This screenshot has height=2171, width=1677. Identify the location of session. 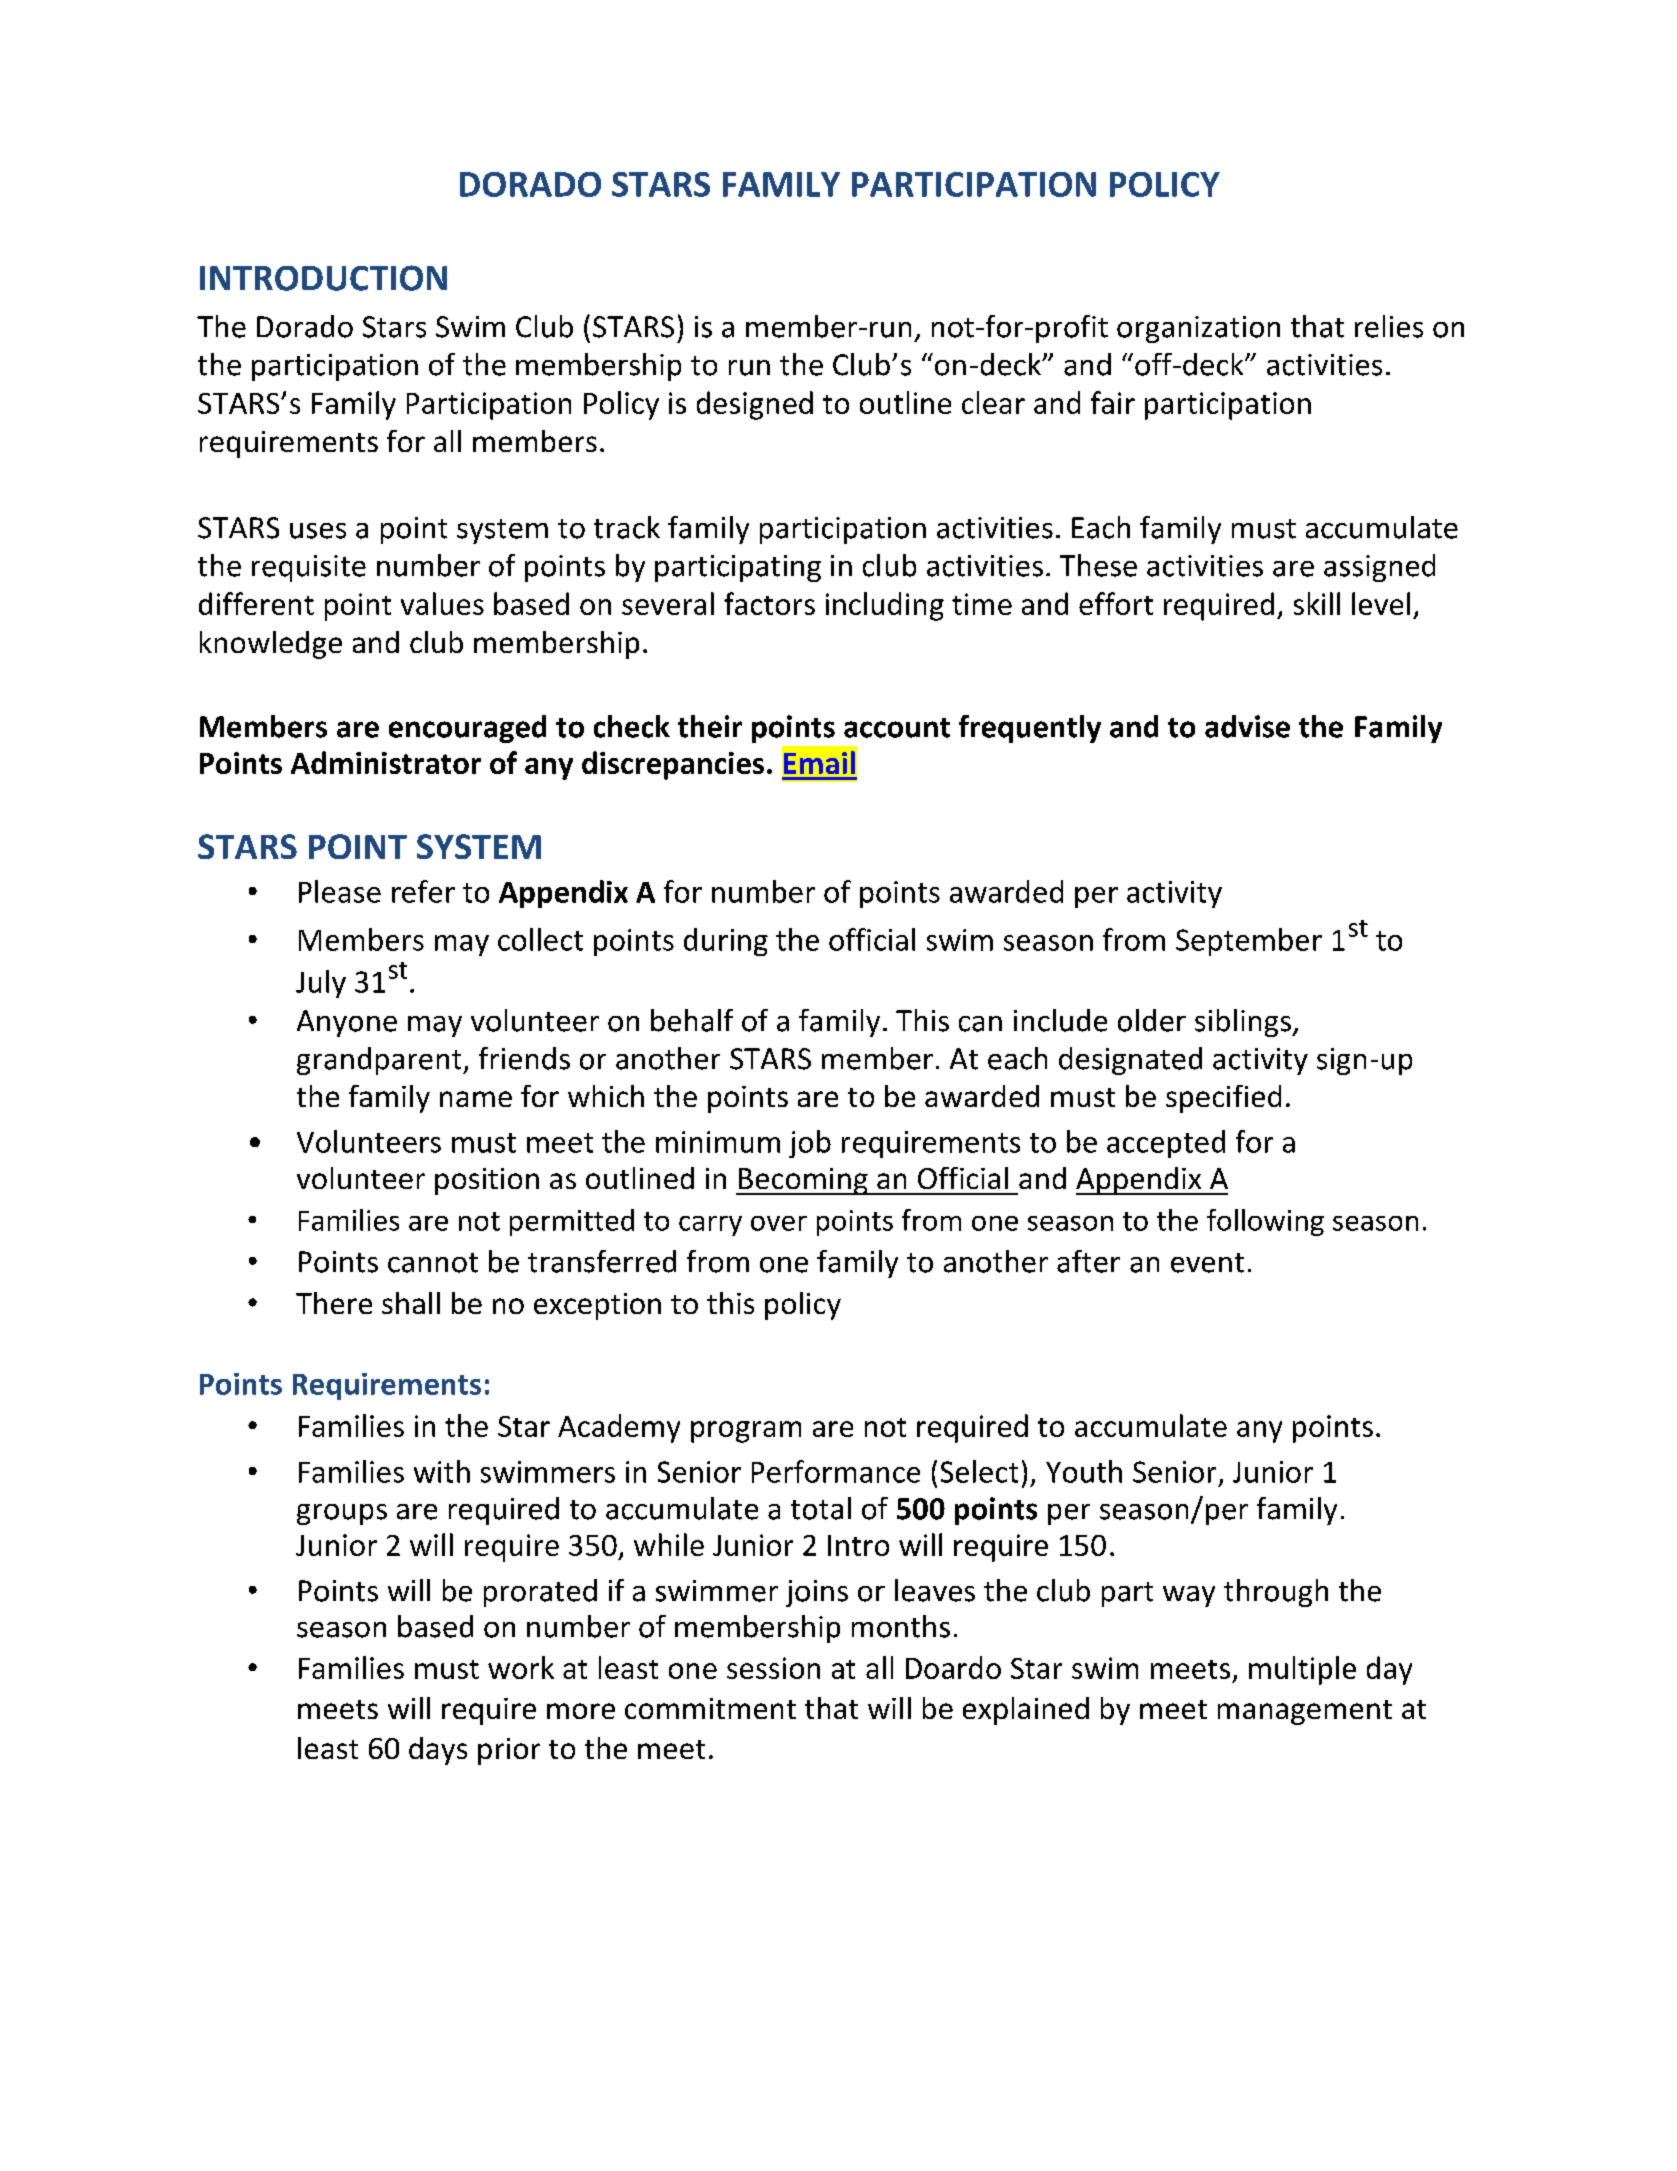
(773, 1668).
